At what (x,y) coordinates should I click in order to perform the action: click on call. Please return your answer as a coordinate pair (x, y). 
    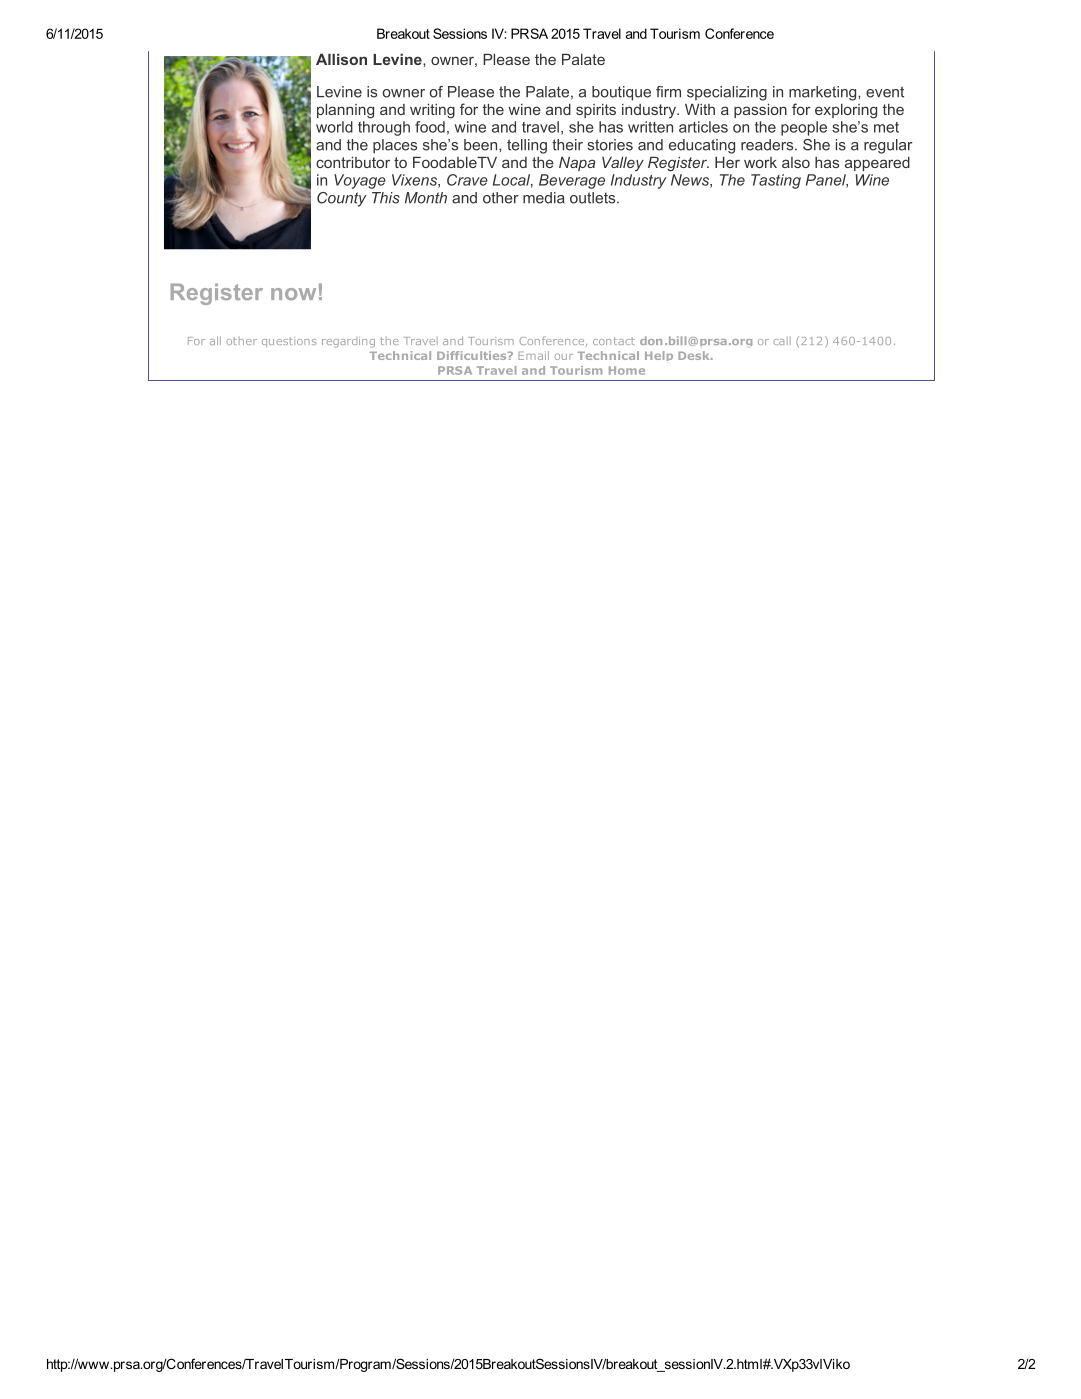
    Looking at the image, I should click on (782, 341).
